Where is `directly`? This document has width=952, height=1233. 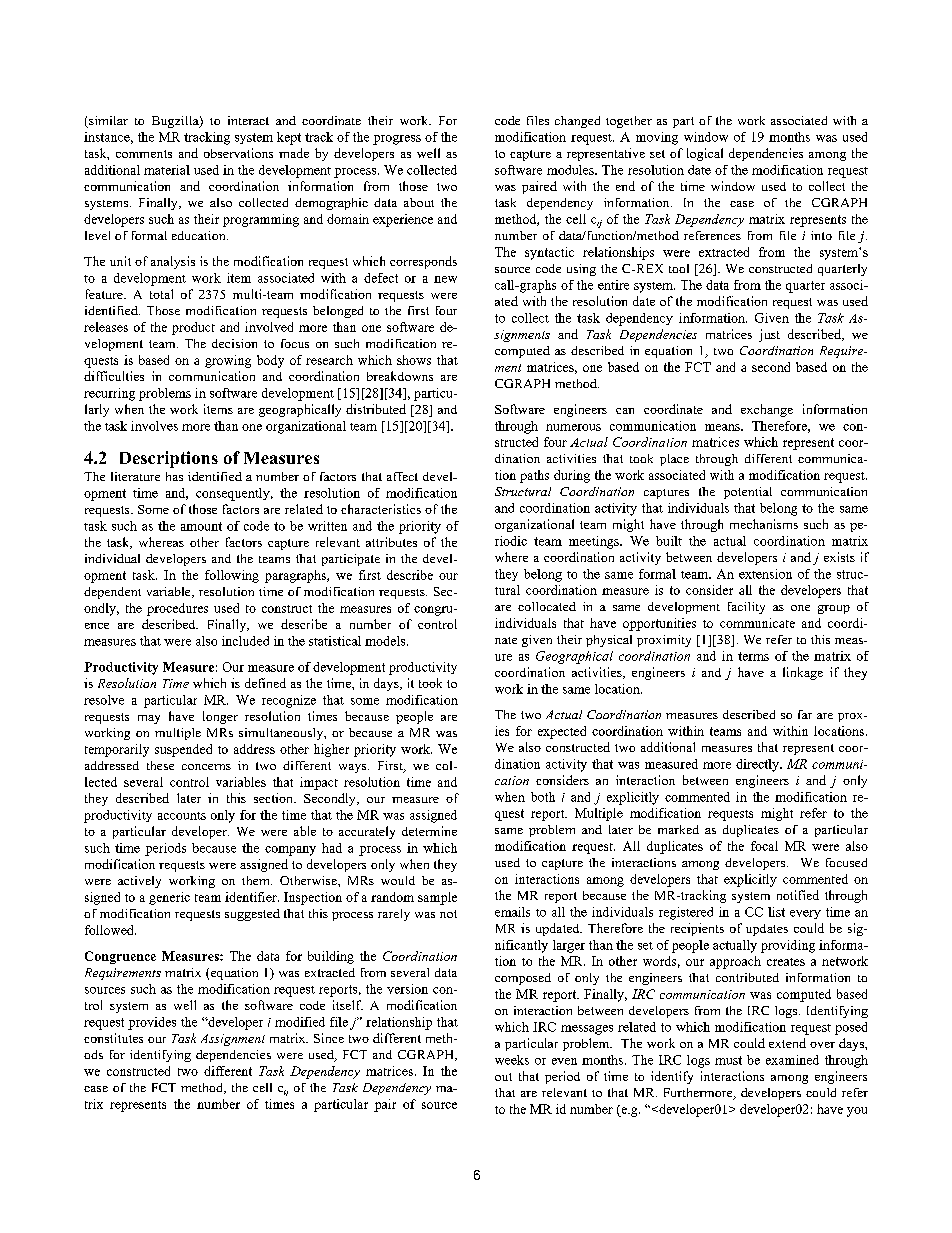
directly is located at coordinates (758, 765).
